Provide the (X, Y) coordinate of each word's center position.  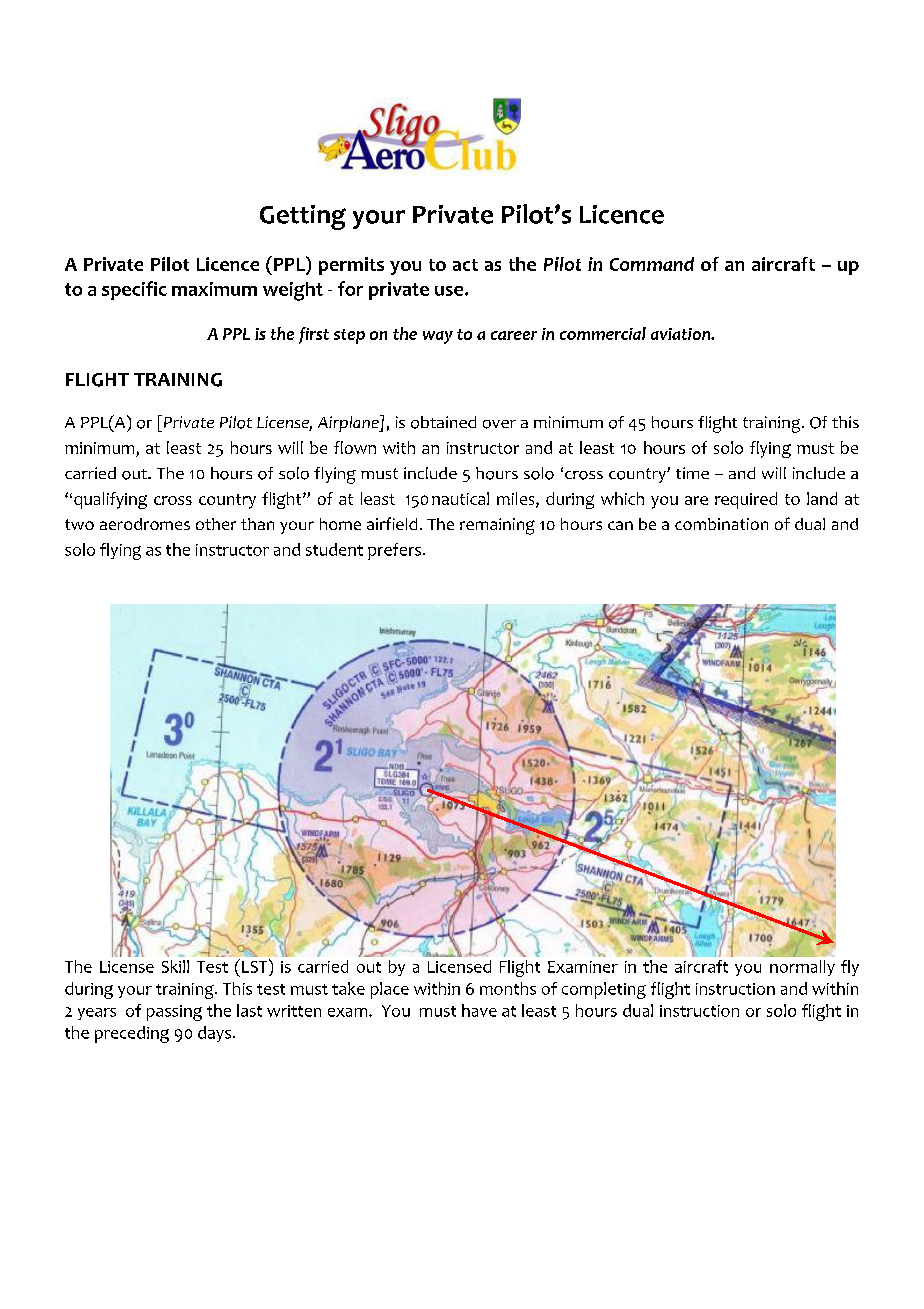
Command (652, 264)
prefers (394, 551)
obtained (443, 422)
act (465, 265)
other (216, 524)
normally (802, 968)
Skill (175, 966)
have (479, 1010)
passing (174, 1013)
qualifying (110, 500)
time (692, 473)
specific (134, 290)
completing (604, 990)
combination (721, 524)
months (508, 988)
